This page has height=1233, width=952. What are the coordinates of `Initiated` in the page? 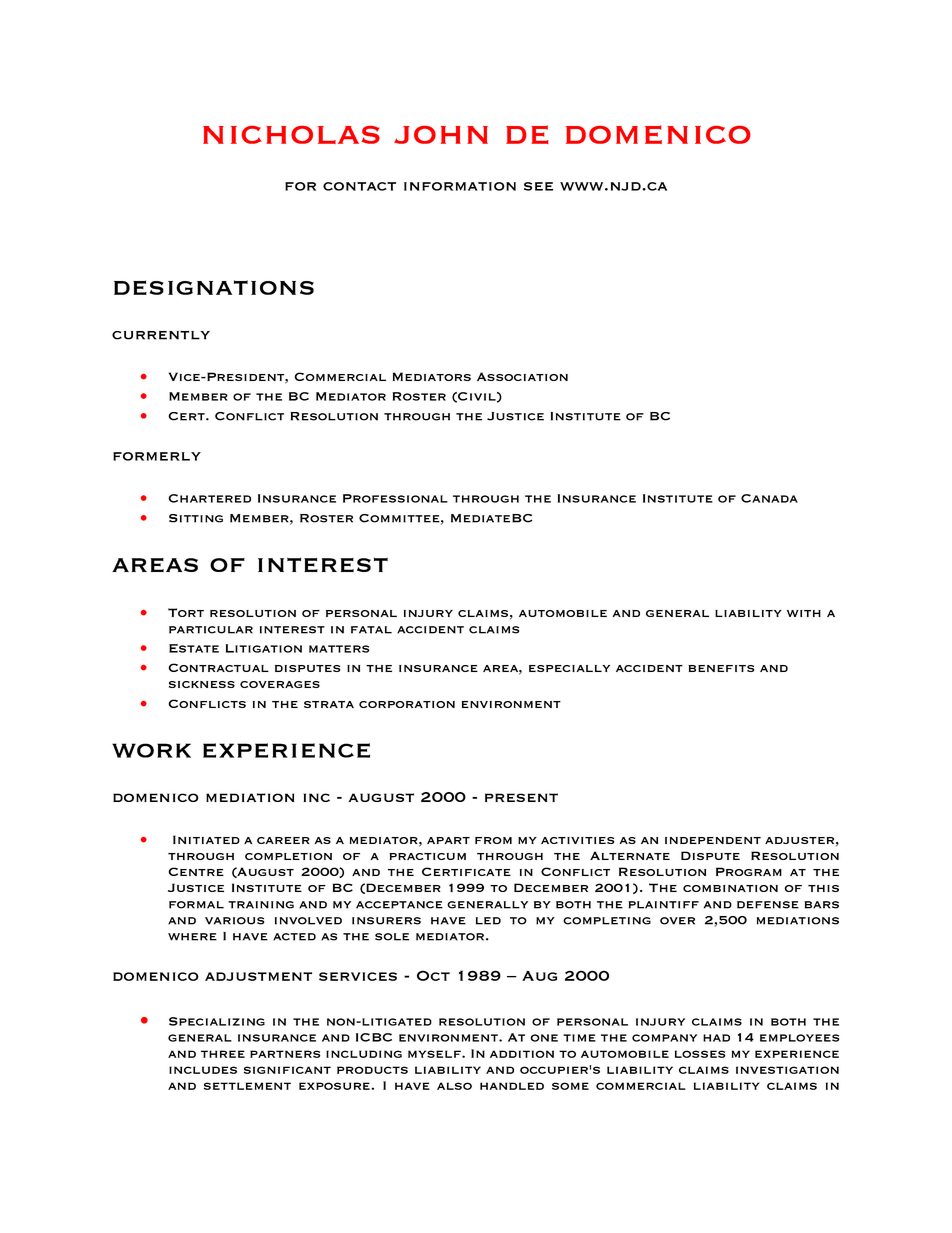 It's located at (206, 839).
